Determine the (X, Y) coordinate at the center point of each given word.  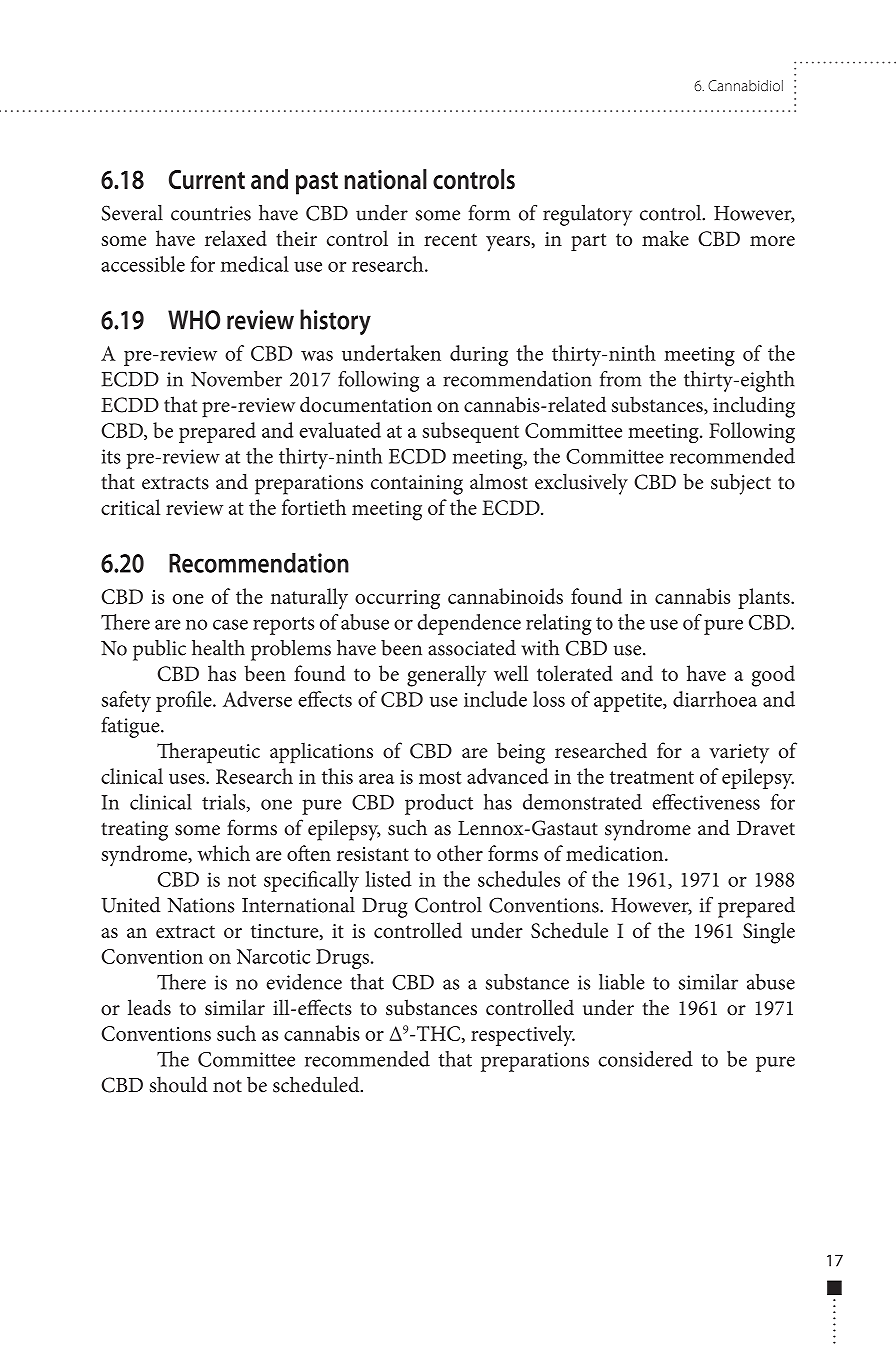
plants (765, 598)
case (230, 624)
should (179, 1084)
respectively (523, 1035)
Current (207, 179)
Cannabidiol (745, 85)
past (317, 183)
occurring (397, 600)
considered (646, 1059)
